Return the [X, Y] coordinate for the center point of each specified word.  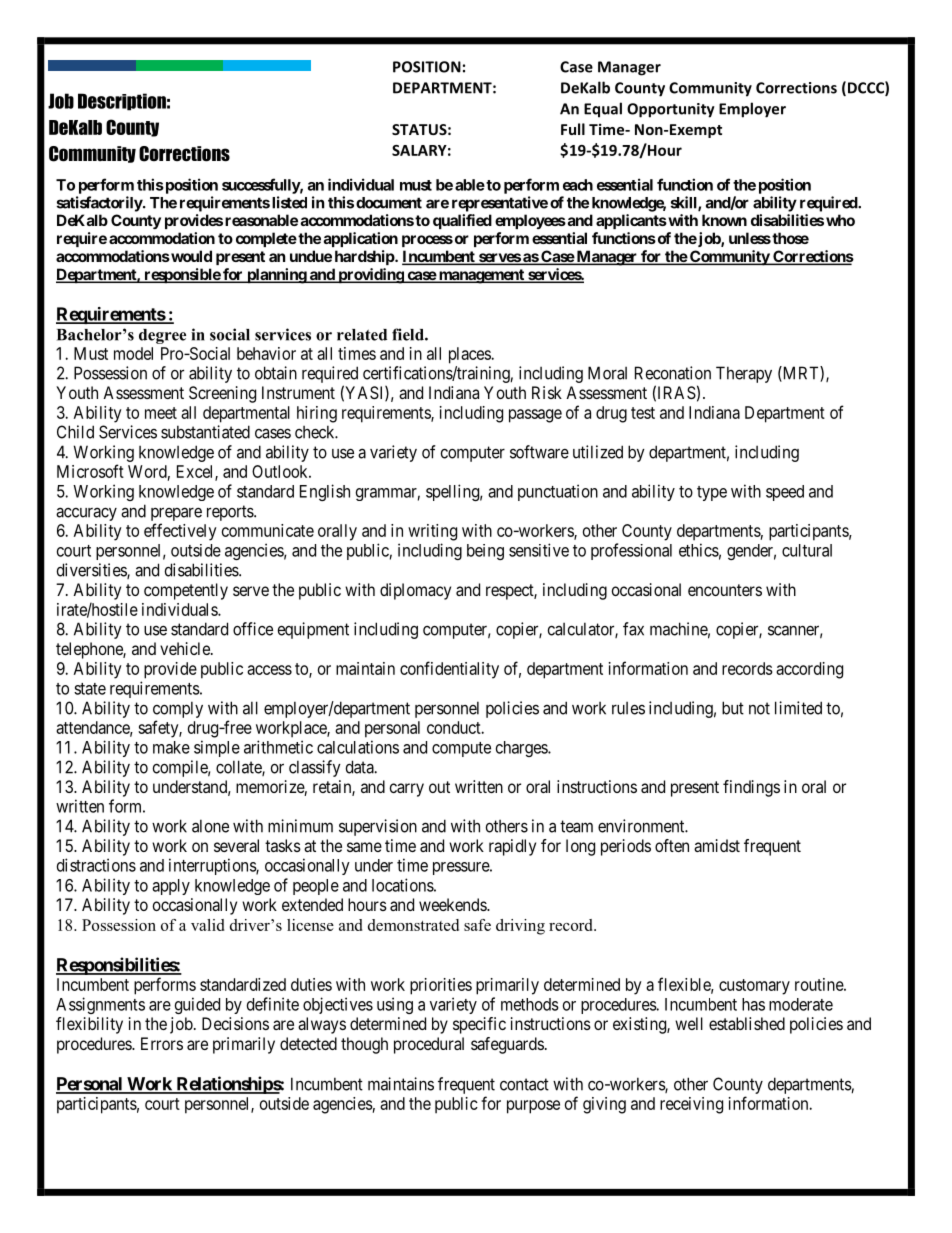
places [470, 355]
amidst [717, 845]
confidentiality [449, 670]
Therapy [744, 374]
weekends [453, 904]
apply [171, 887]
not [759, 708]
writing [432, 532]
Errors [162, 1043]
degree [162, 336]
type [712, 493]
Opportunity [671, 110]
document [389, 203]
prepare [176, 514]
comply [178, 709]
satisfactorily [100, 204]
